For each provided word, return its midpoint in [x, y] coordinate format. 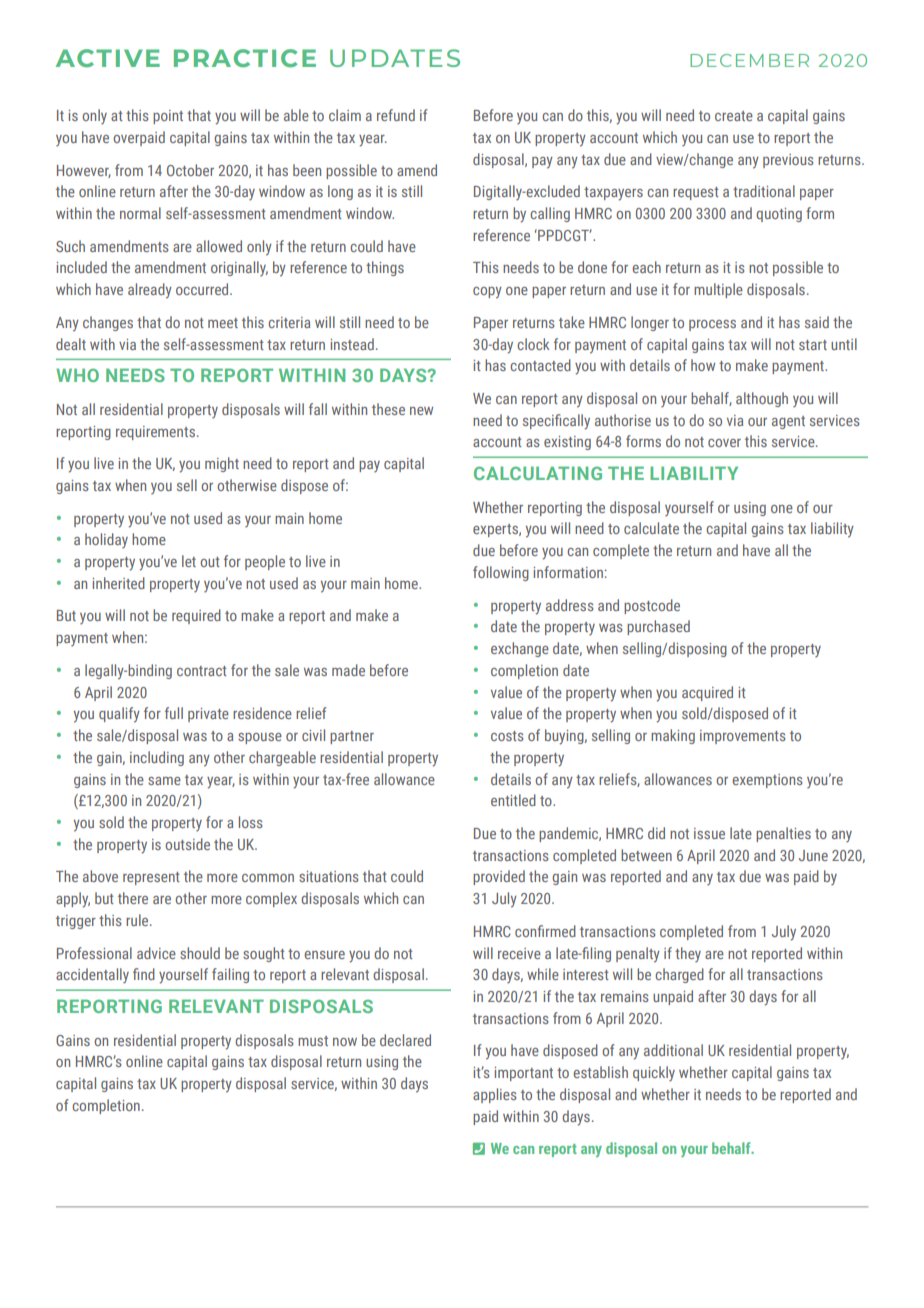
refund [396, 115]
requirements [155, 433]
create [734, 116]
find [144, 974]
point [168, 117]
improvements [743, 737]
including [157, 758]
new [421, 411]
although [762, 399]
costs [507, 736]
